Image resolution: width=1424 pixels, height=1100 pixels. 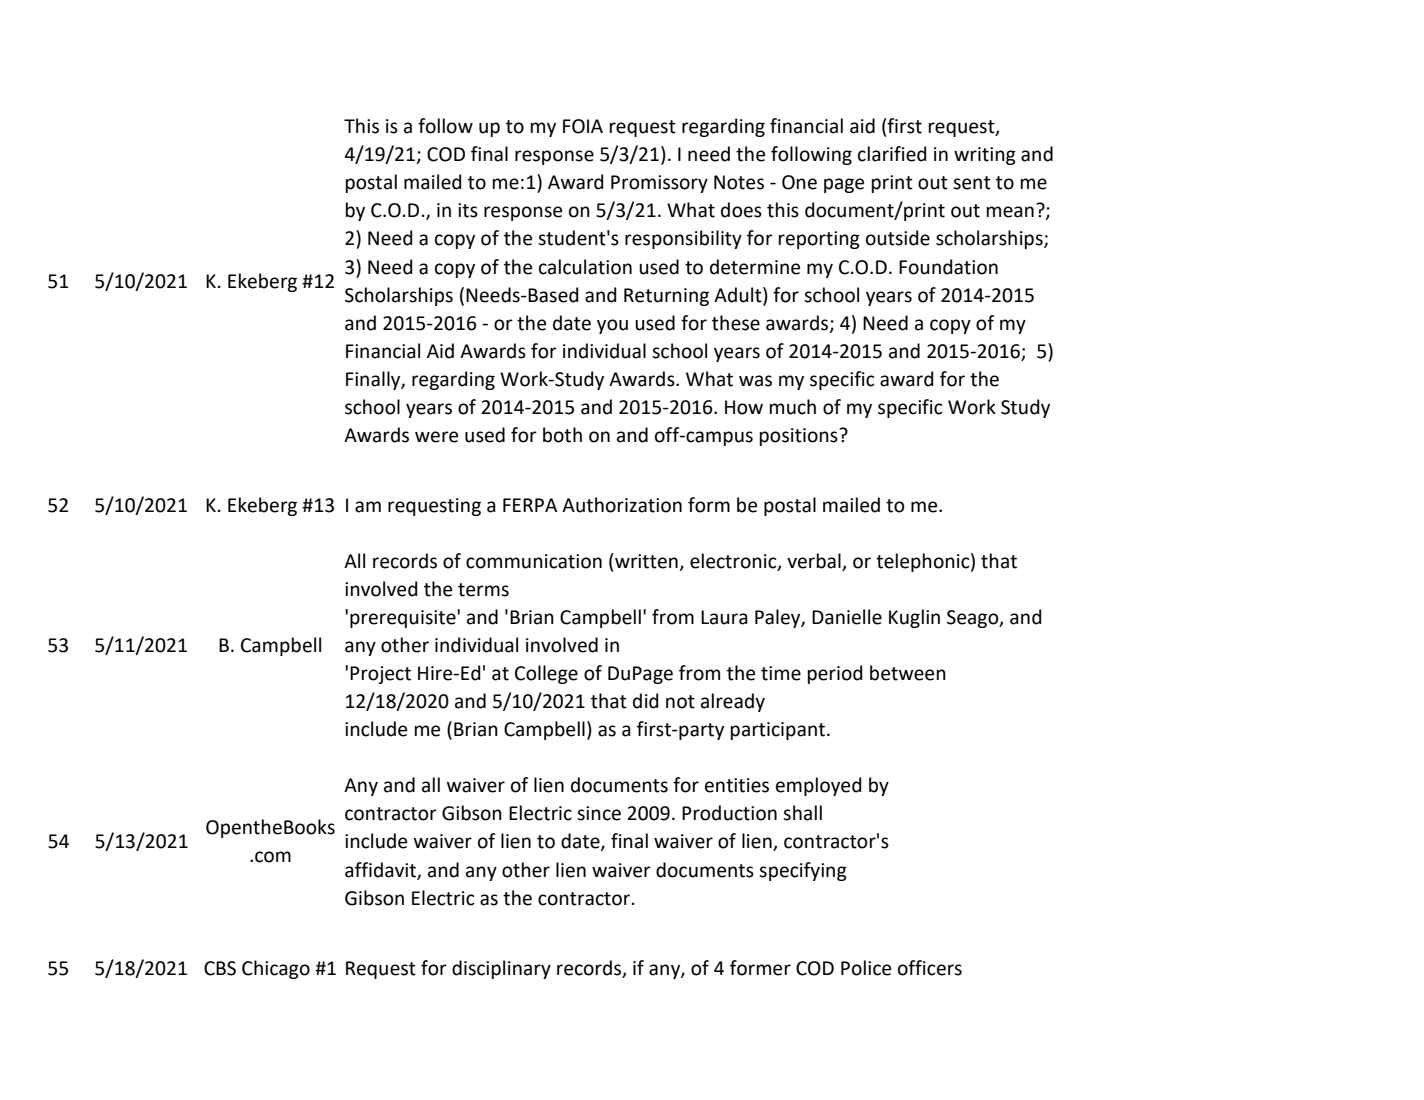 What do you see at coordinates (468, 210) in the page?
I see `its` at bounding box center [468, 210].
